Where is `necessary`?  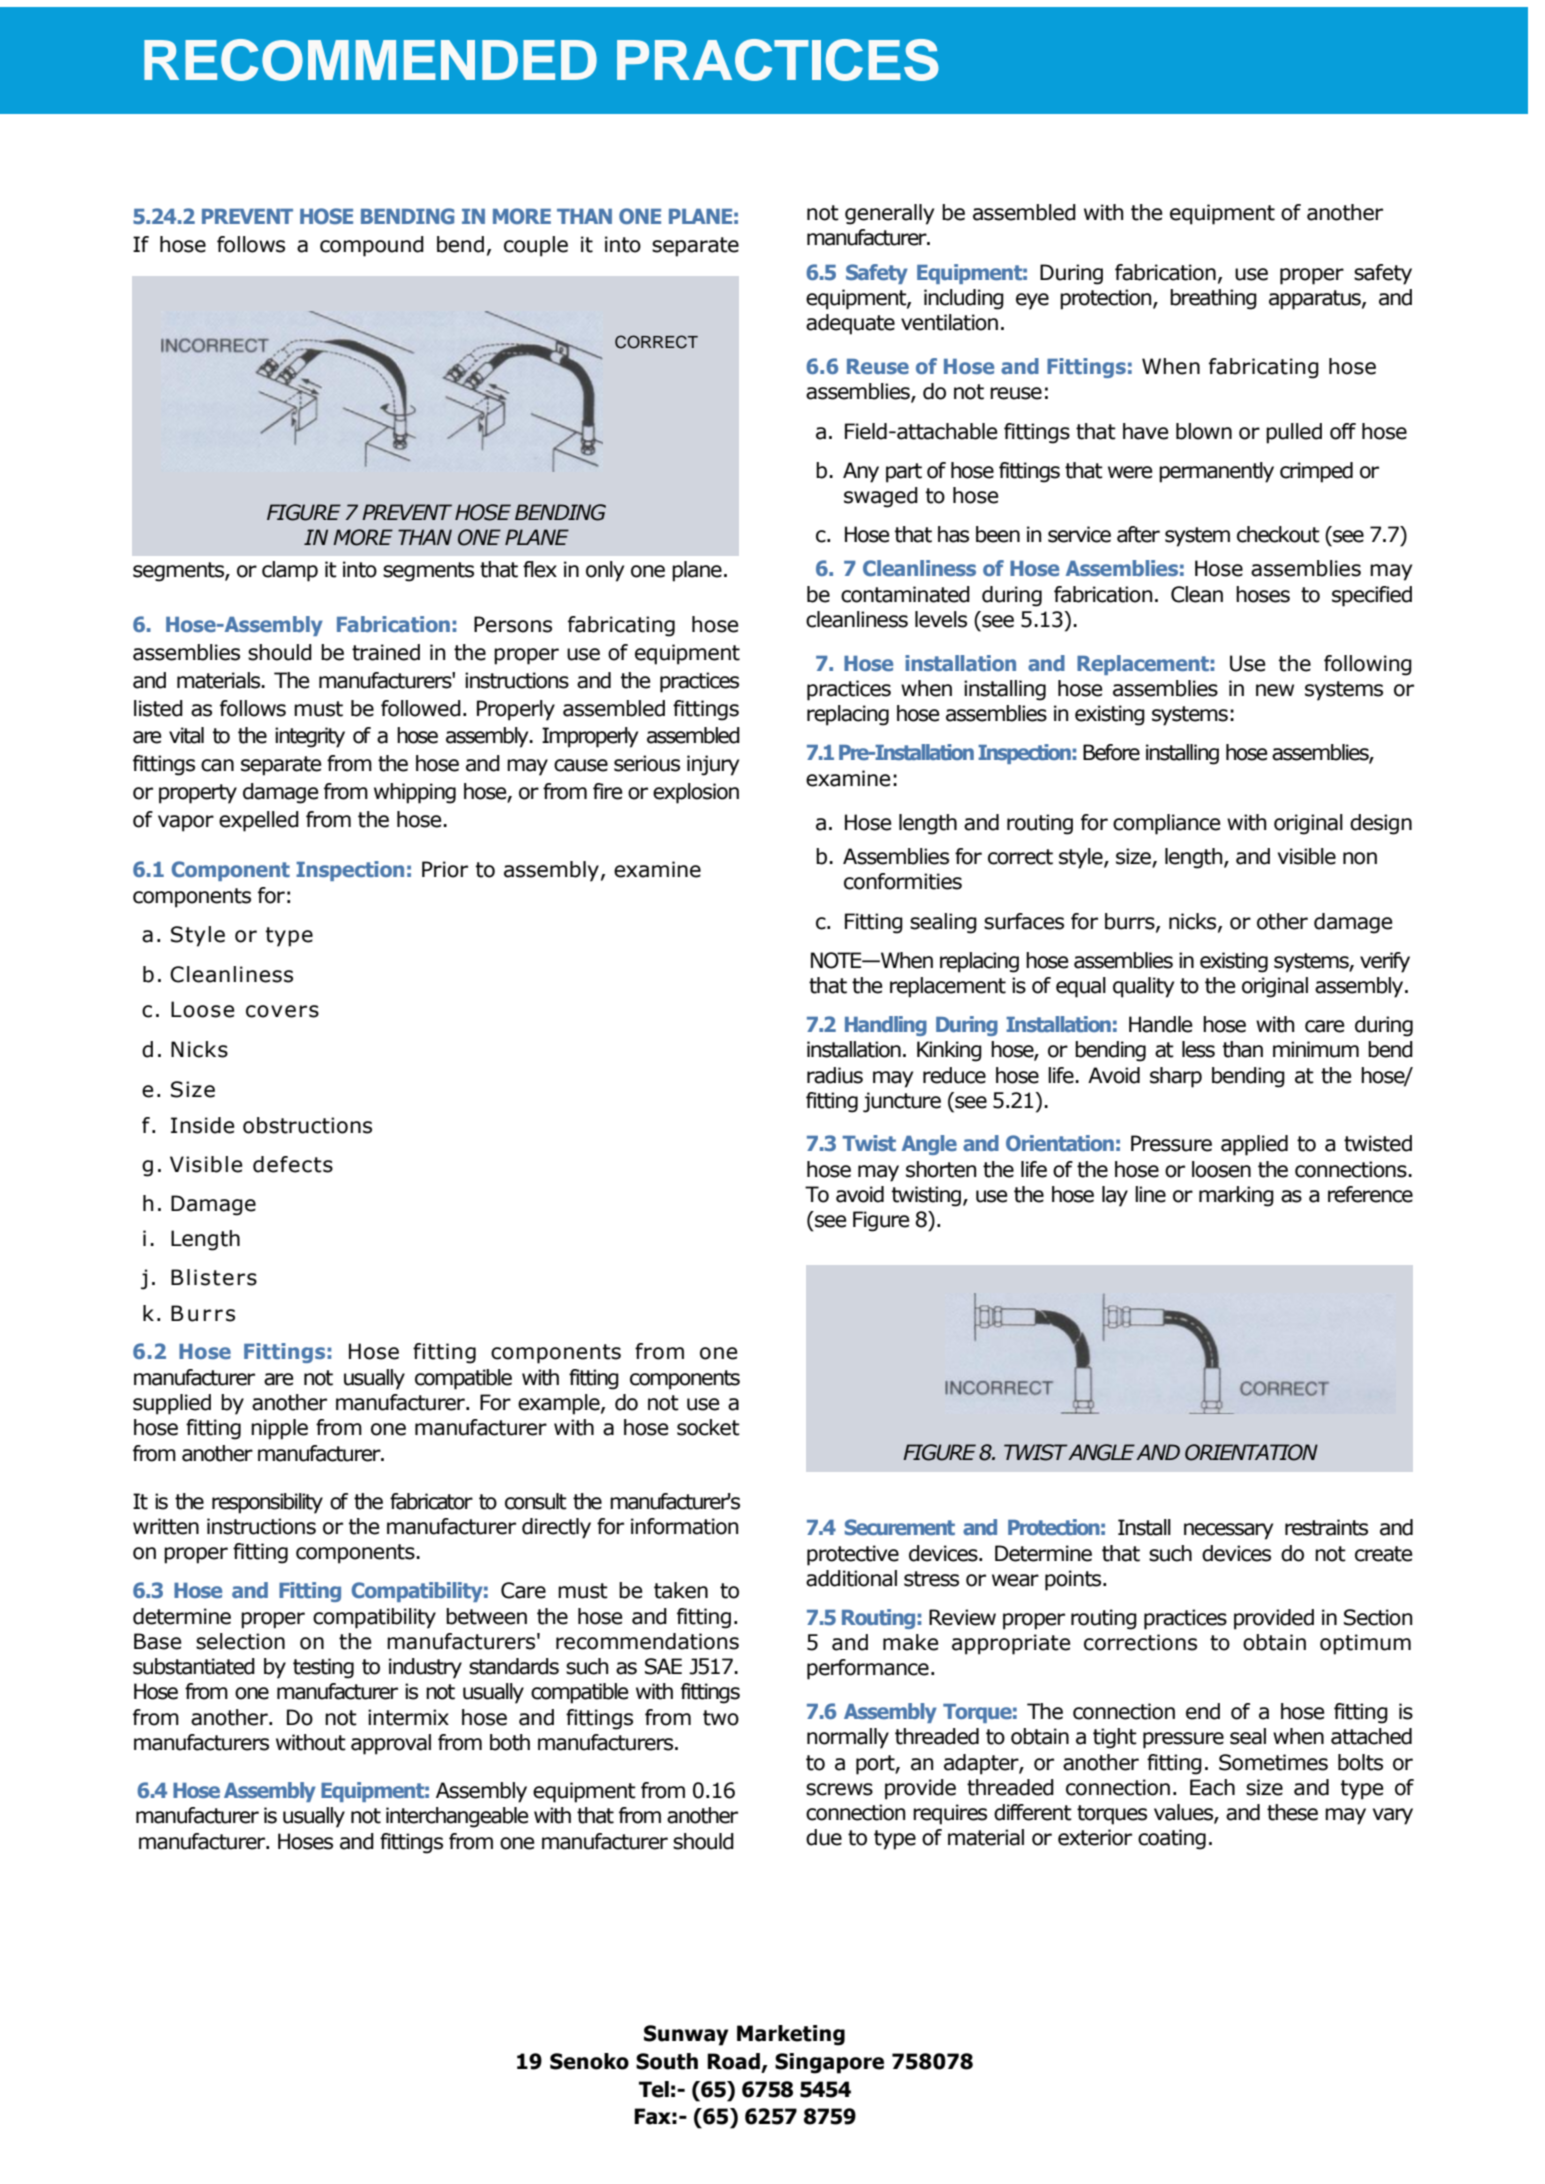
necessary is located at coordinates (1228, 1531).
